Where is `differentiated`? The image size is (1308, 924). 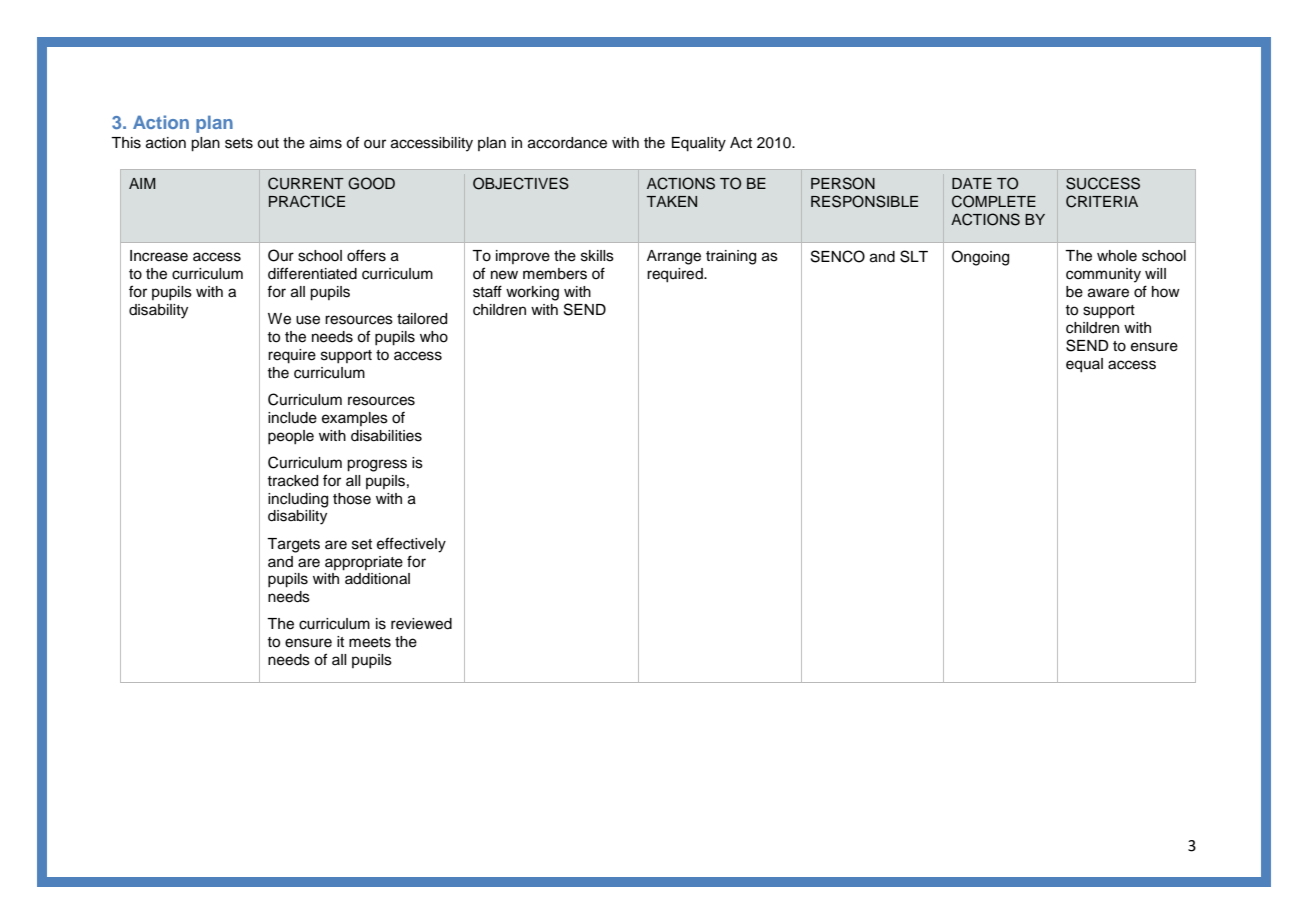 differentiated is located at coordinates (312, 273).
